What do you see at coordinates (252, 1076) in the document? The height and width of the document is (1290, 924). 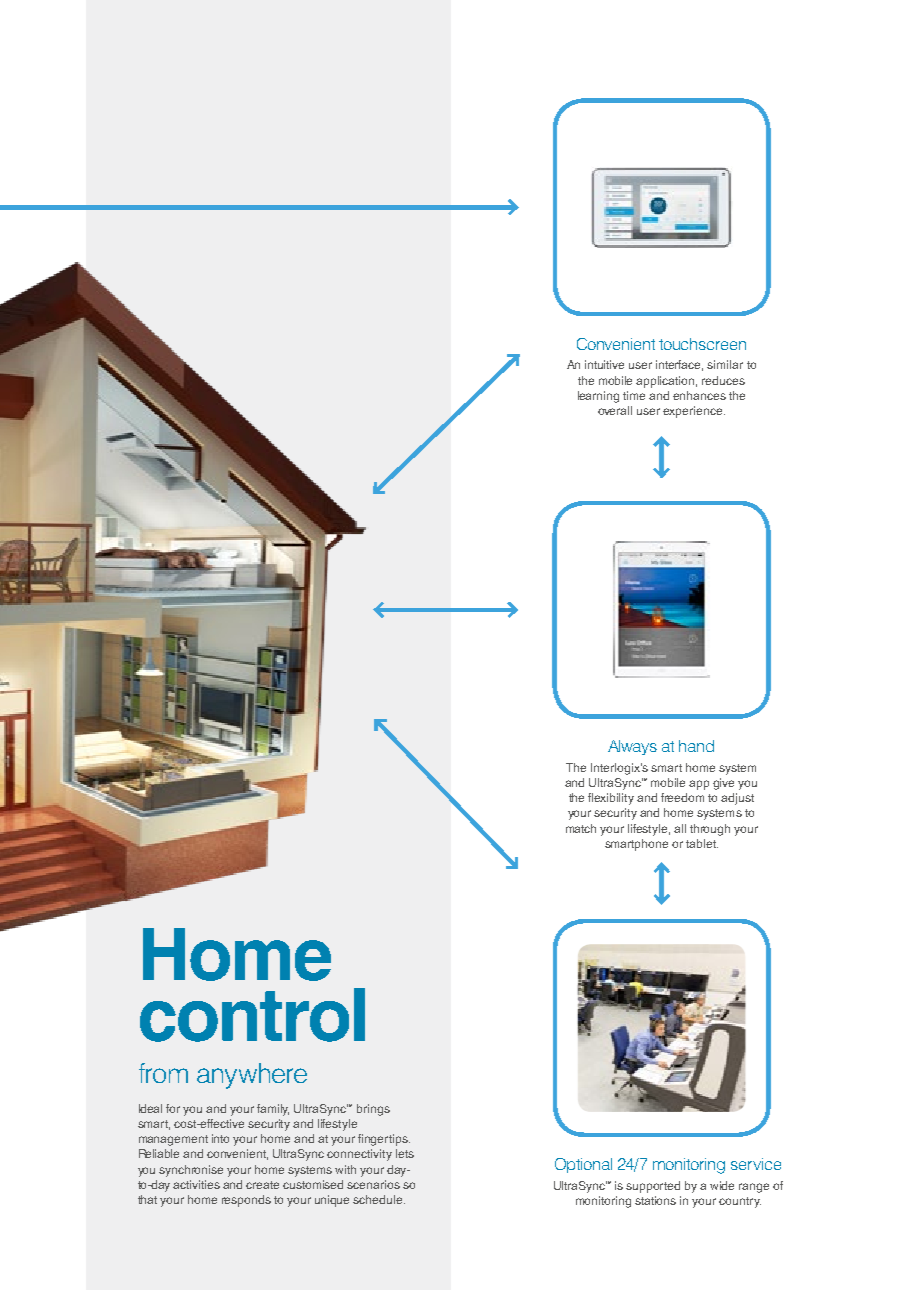 I see `anywhere` at bounding box center [252, 1076].
